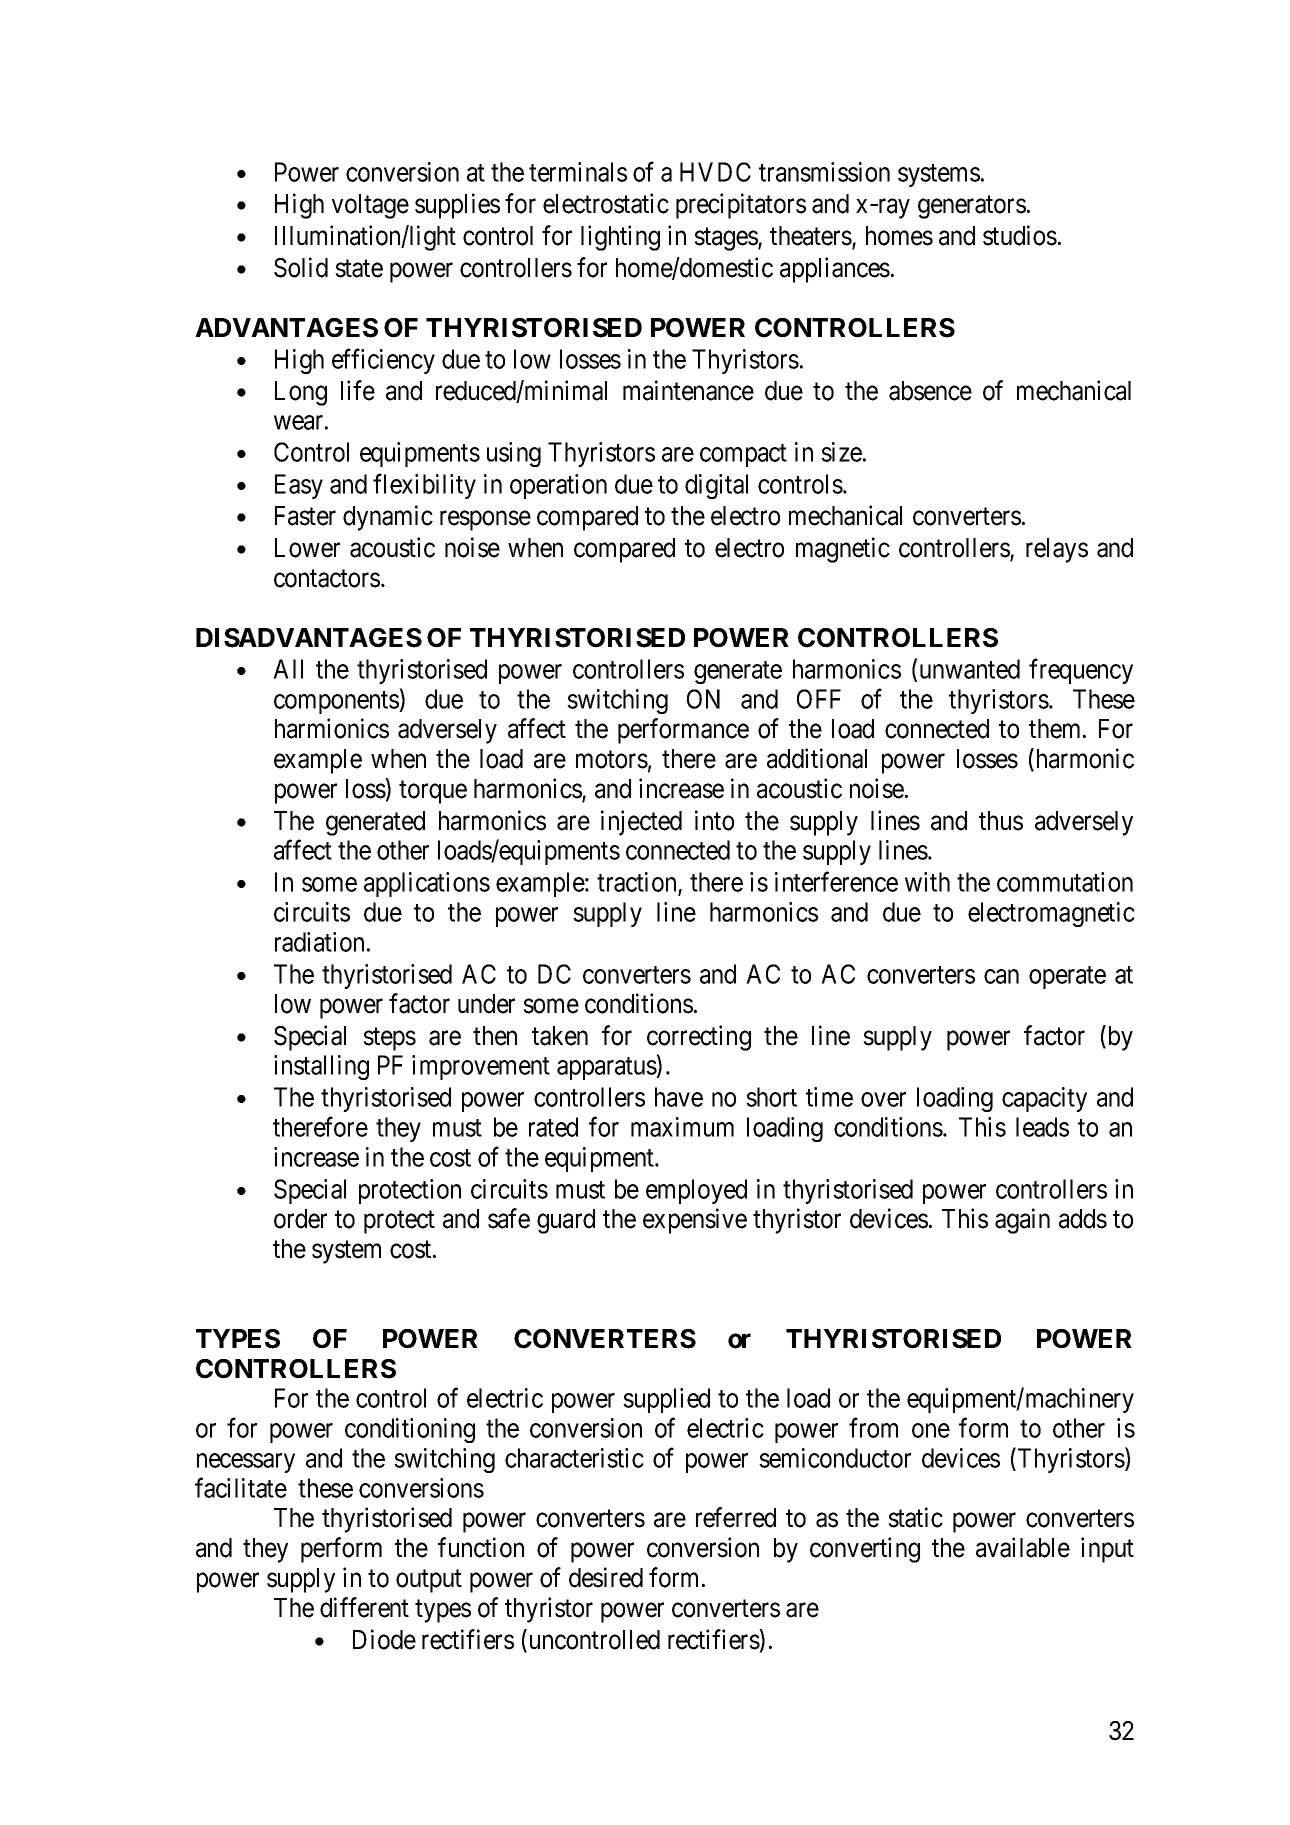 This image has height=1825, width=1290. I want to click on stages, so click(726, 239).
